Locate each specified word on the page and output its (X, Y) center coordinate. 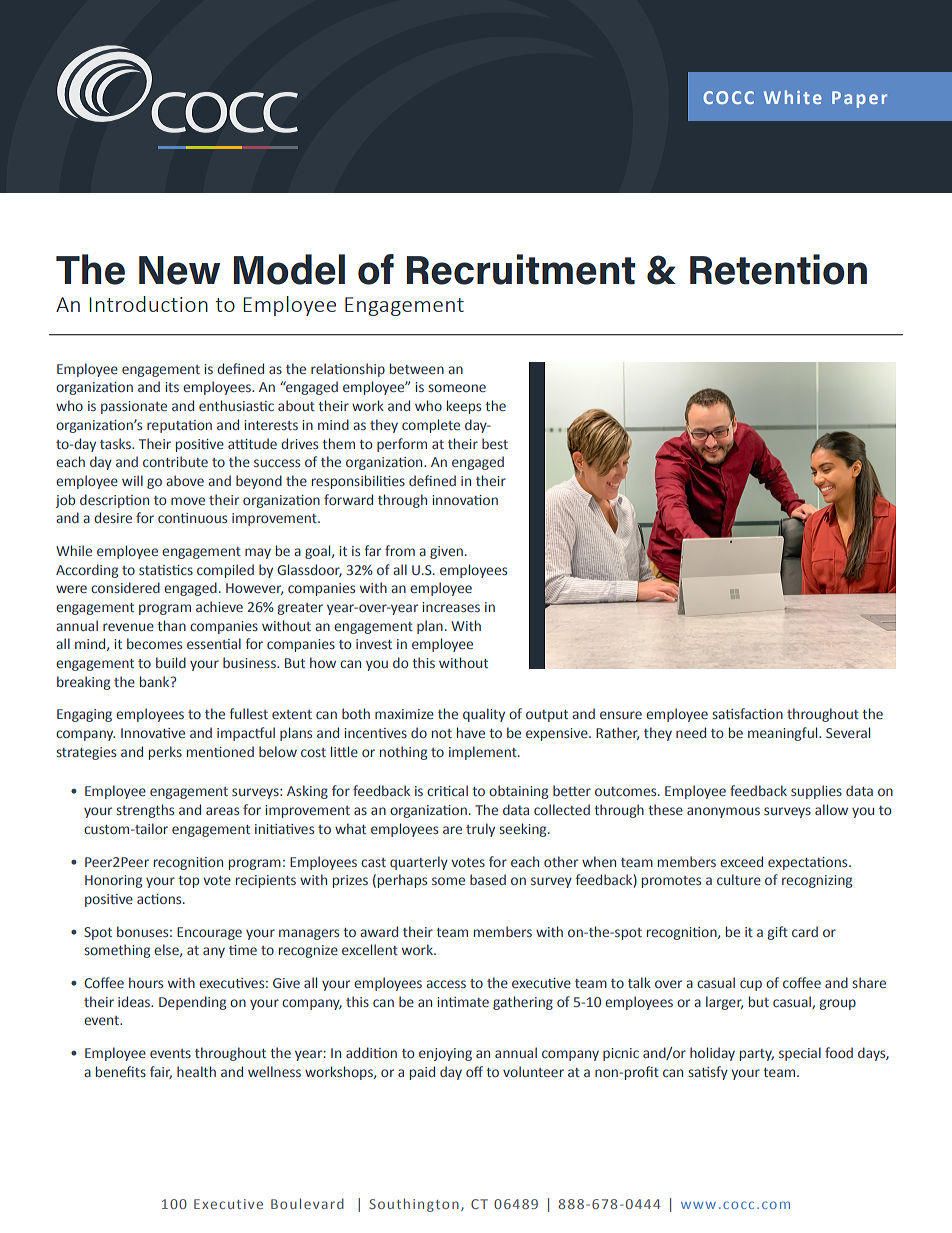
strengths (145, 811)
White (793, 97)
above (185, 480)
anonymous (723, 812)
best (495, 443)
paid (422, 1073)
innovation (465, 500)
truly (480, 830)
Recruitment (521, 269)
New (179, 270)
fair (161, 1072)
